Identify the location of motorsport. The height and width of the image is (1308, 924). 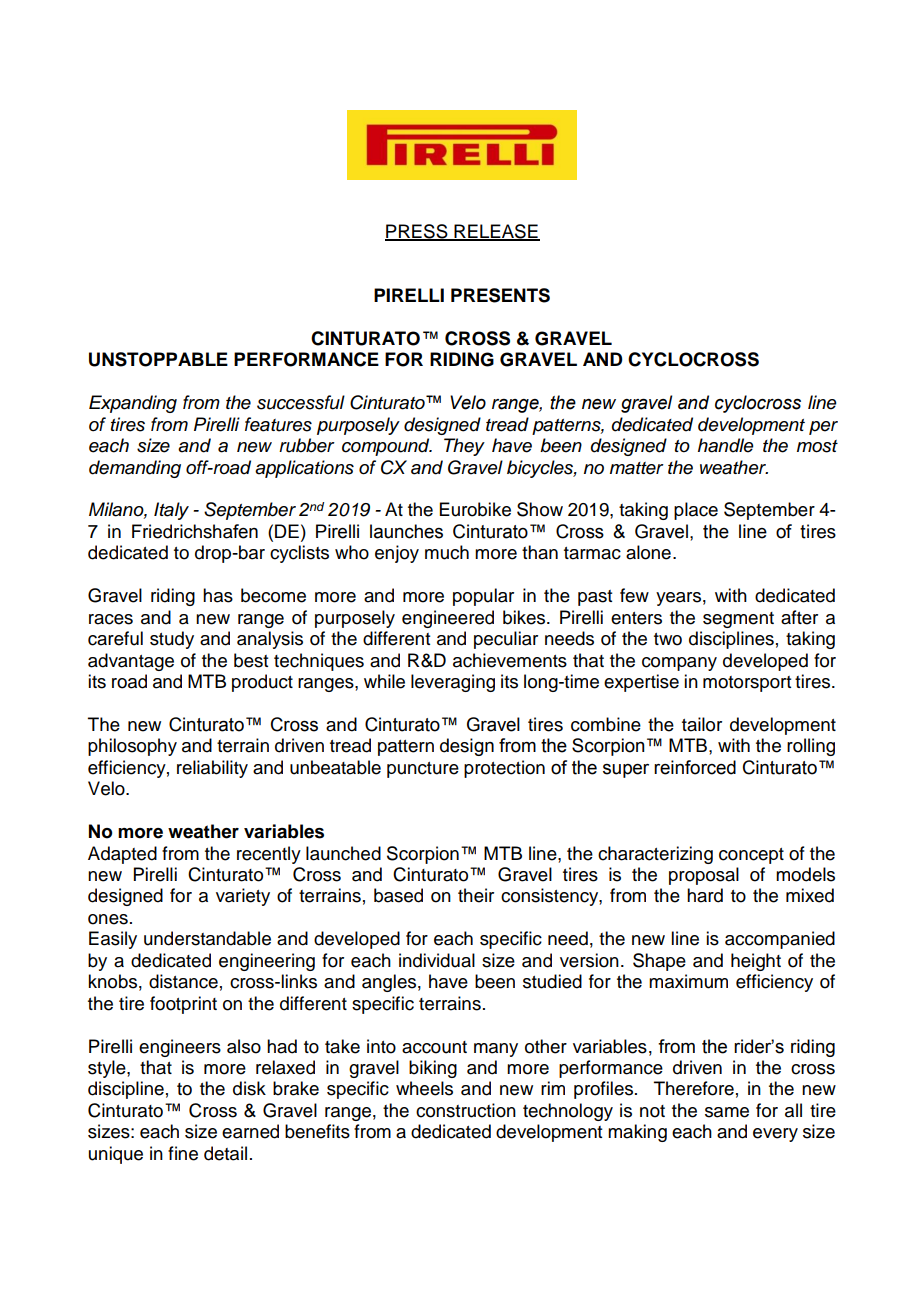
(747, 684).
